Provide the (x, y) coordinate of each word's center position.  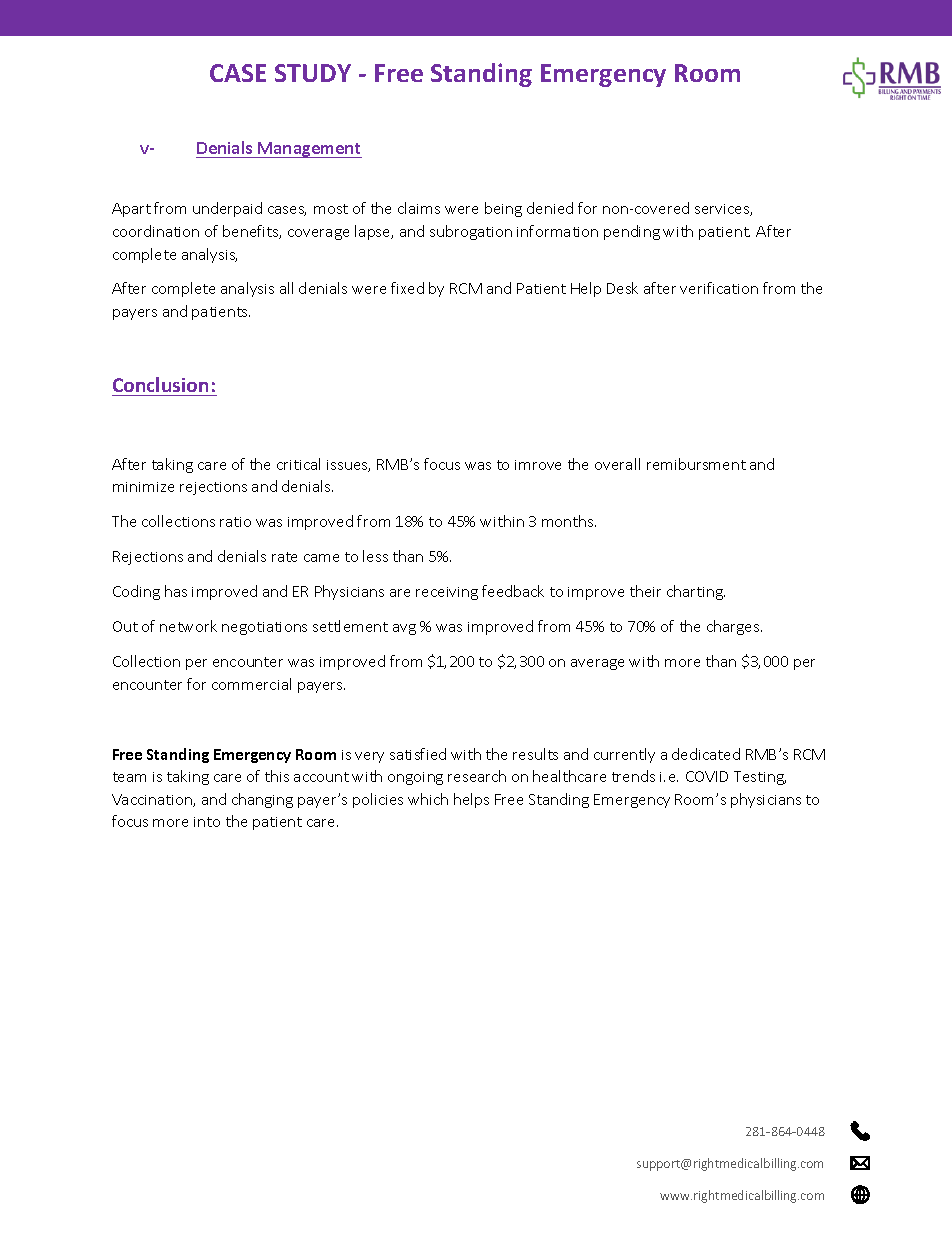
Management (309, 150)
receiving (447, 593)
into (207, 822)
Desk (622, 288)
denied (550, 208)
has (176, 591)
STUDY (313, 73)
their (645, 591)
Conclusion (160, 384)
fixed (407, 288)
